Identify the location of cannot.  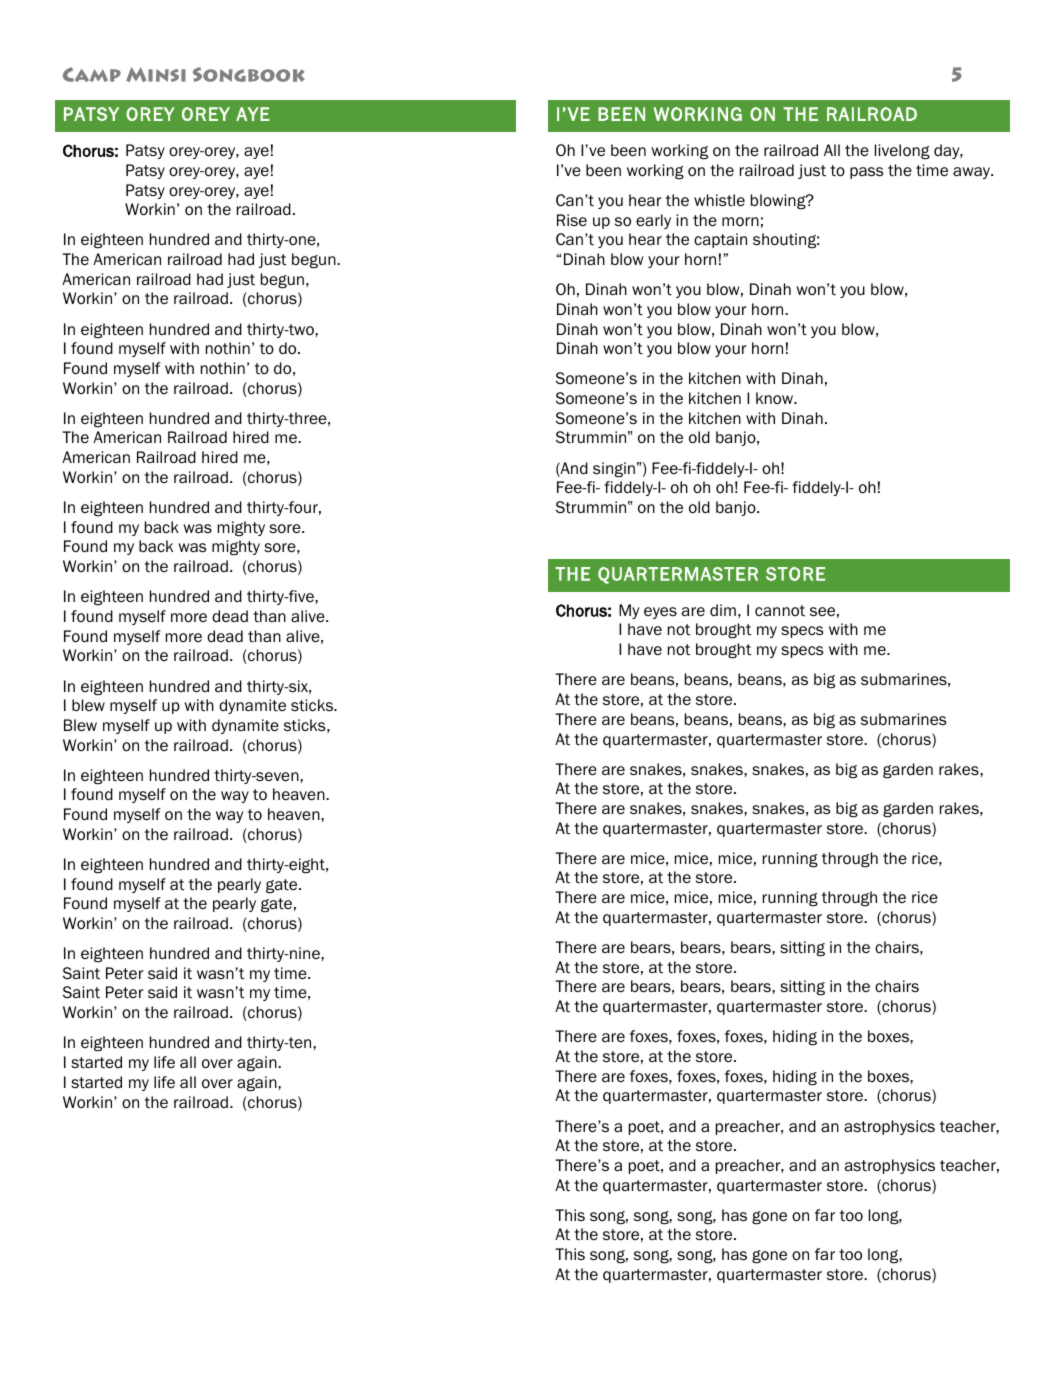
(780, 610).
